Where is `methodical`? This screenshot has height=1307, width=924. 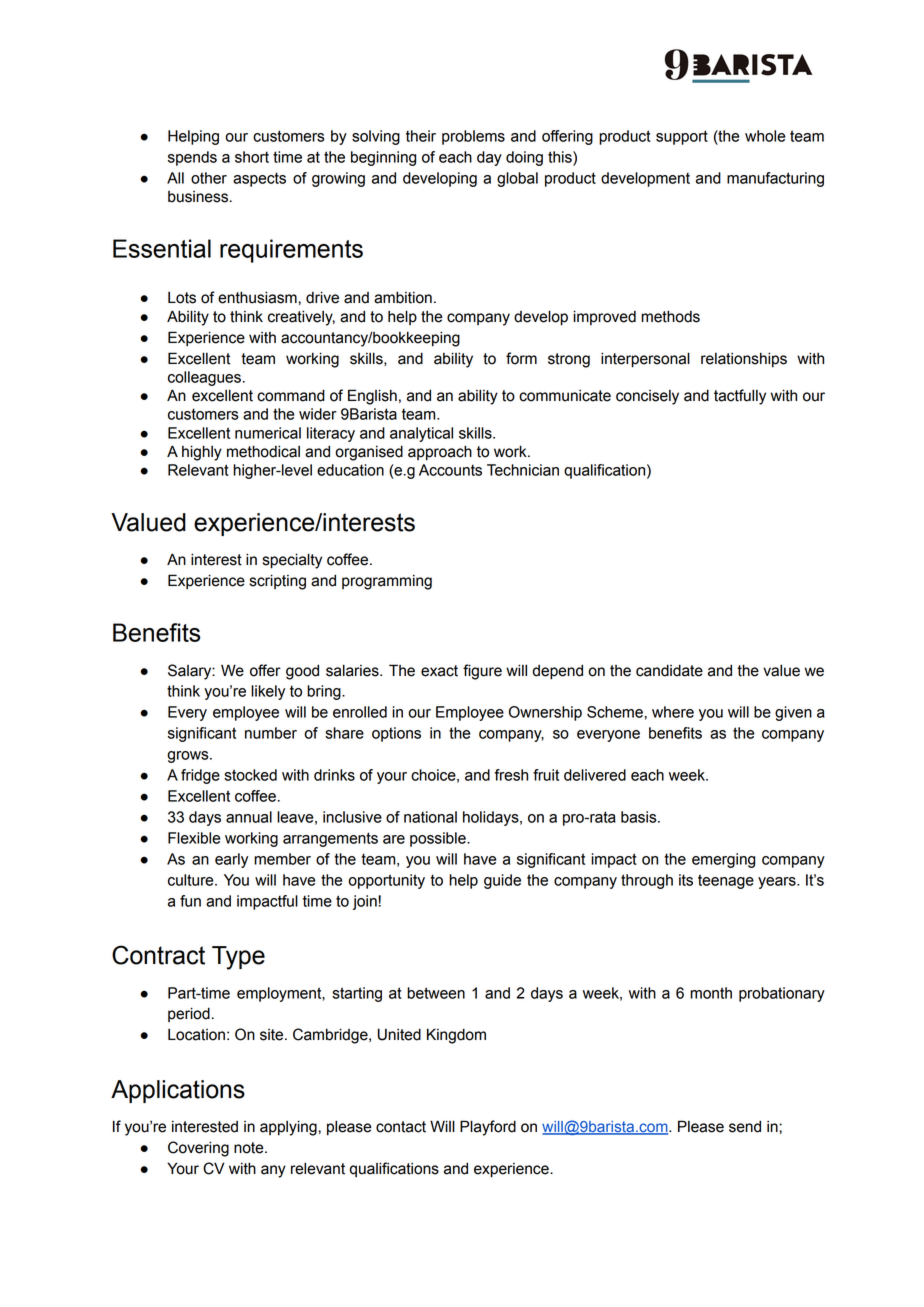
methodical is located at coordinates (263, 451).
